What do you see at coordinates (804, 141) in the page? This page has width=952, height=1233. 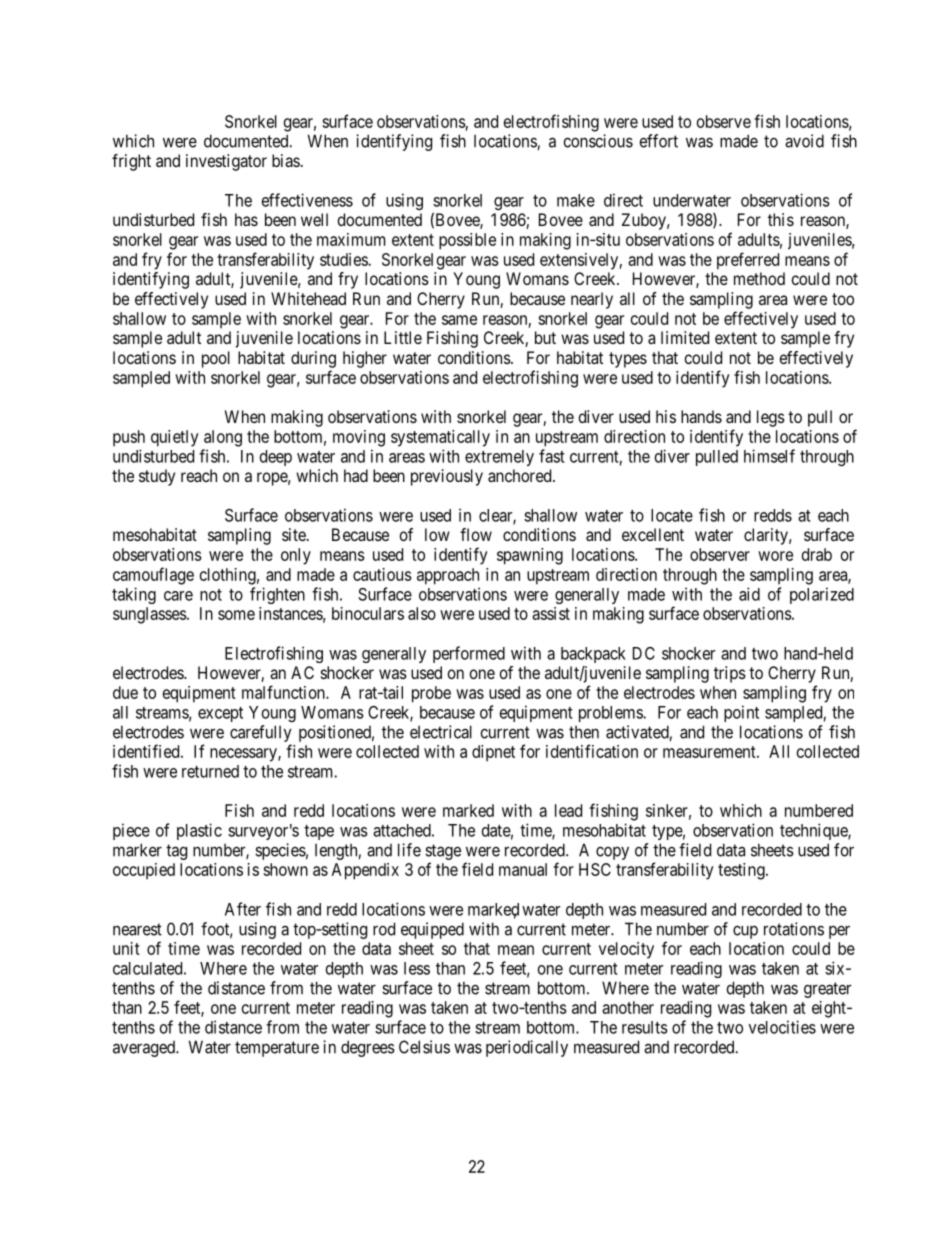 I see `avoid` at bounding box center [804, 141].
